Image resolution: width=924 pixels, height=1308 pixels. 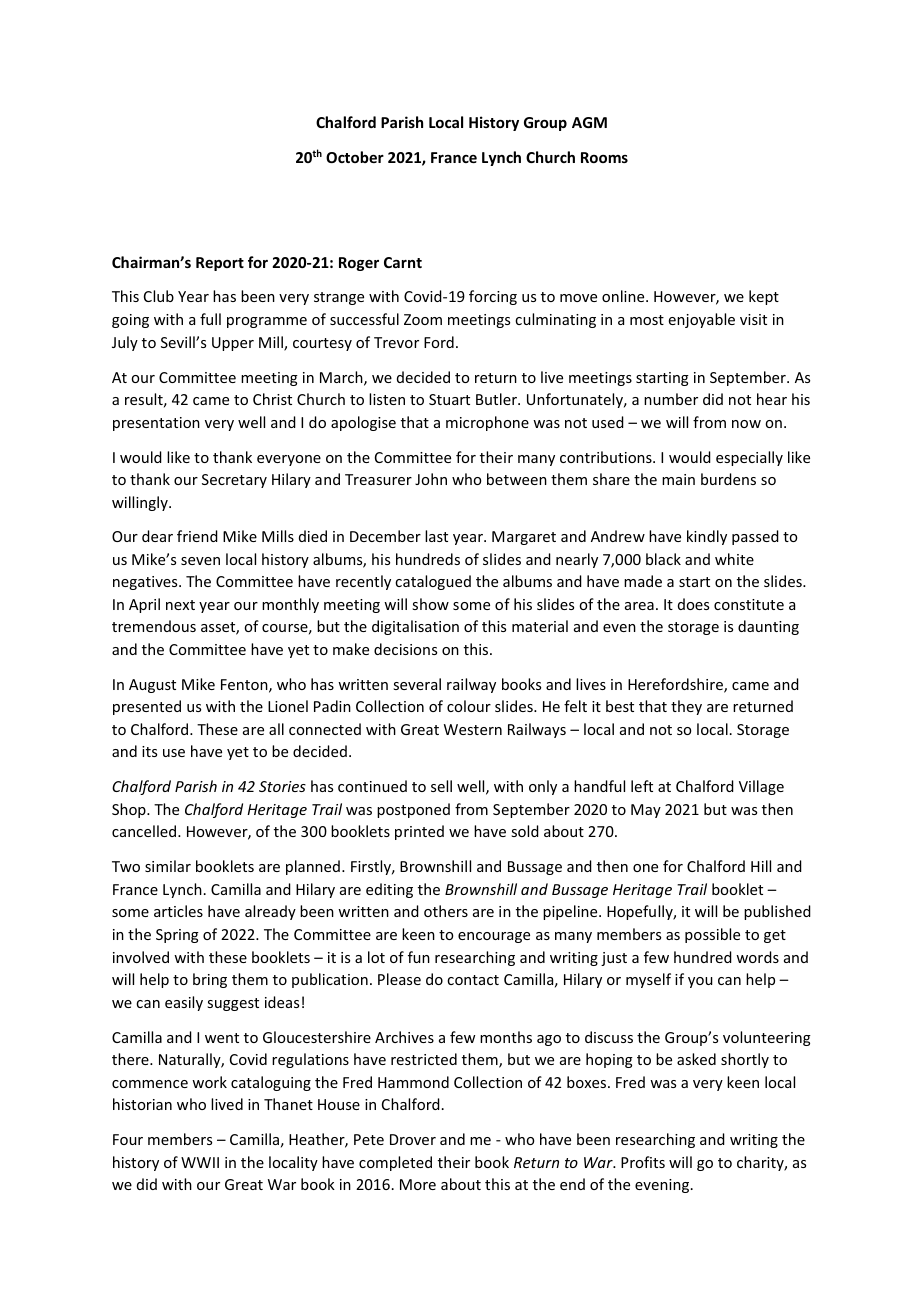 What do you see at coordinates (200, 1162) in the screenshot?
I see `WWII` at bounding box center [200, 1162].
